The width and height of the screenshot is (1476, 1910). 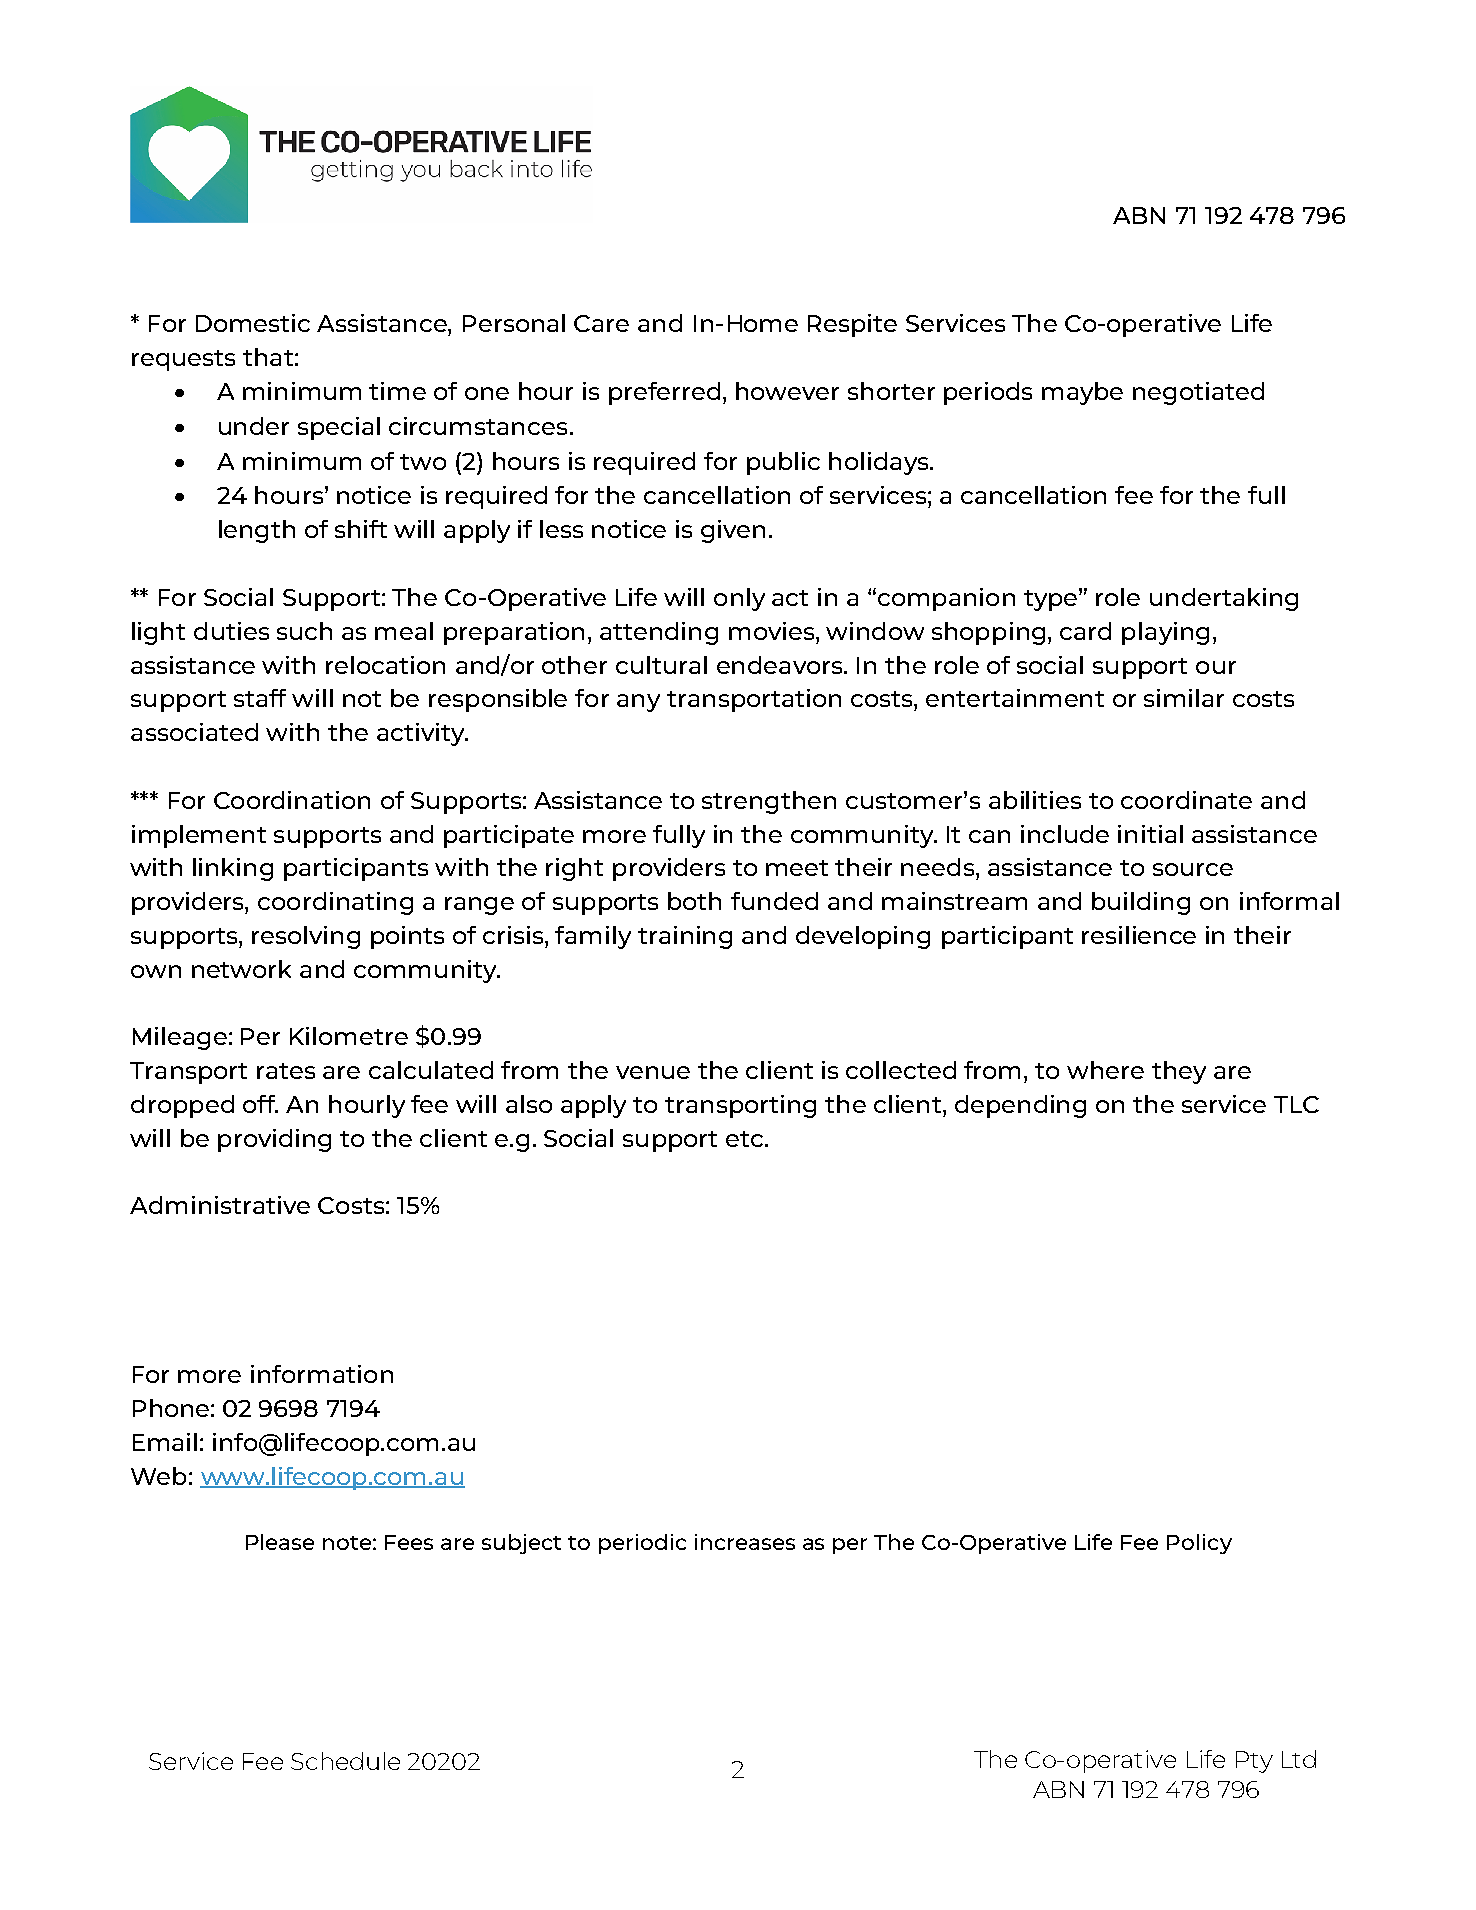 I want to click on however, so click(x=787, y=391).
